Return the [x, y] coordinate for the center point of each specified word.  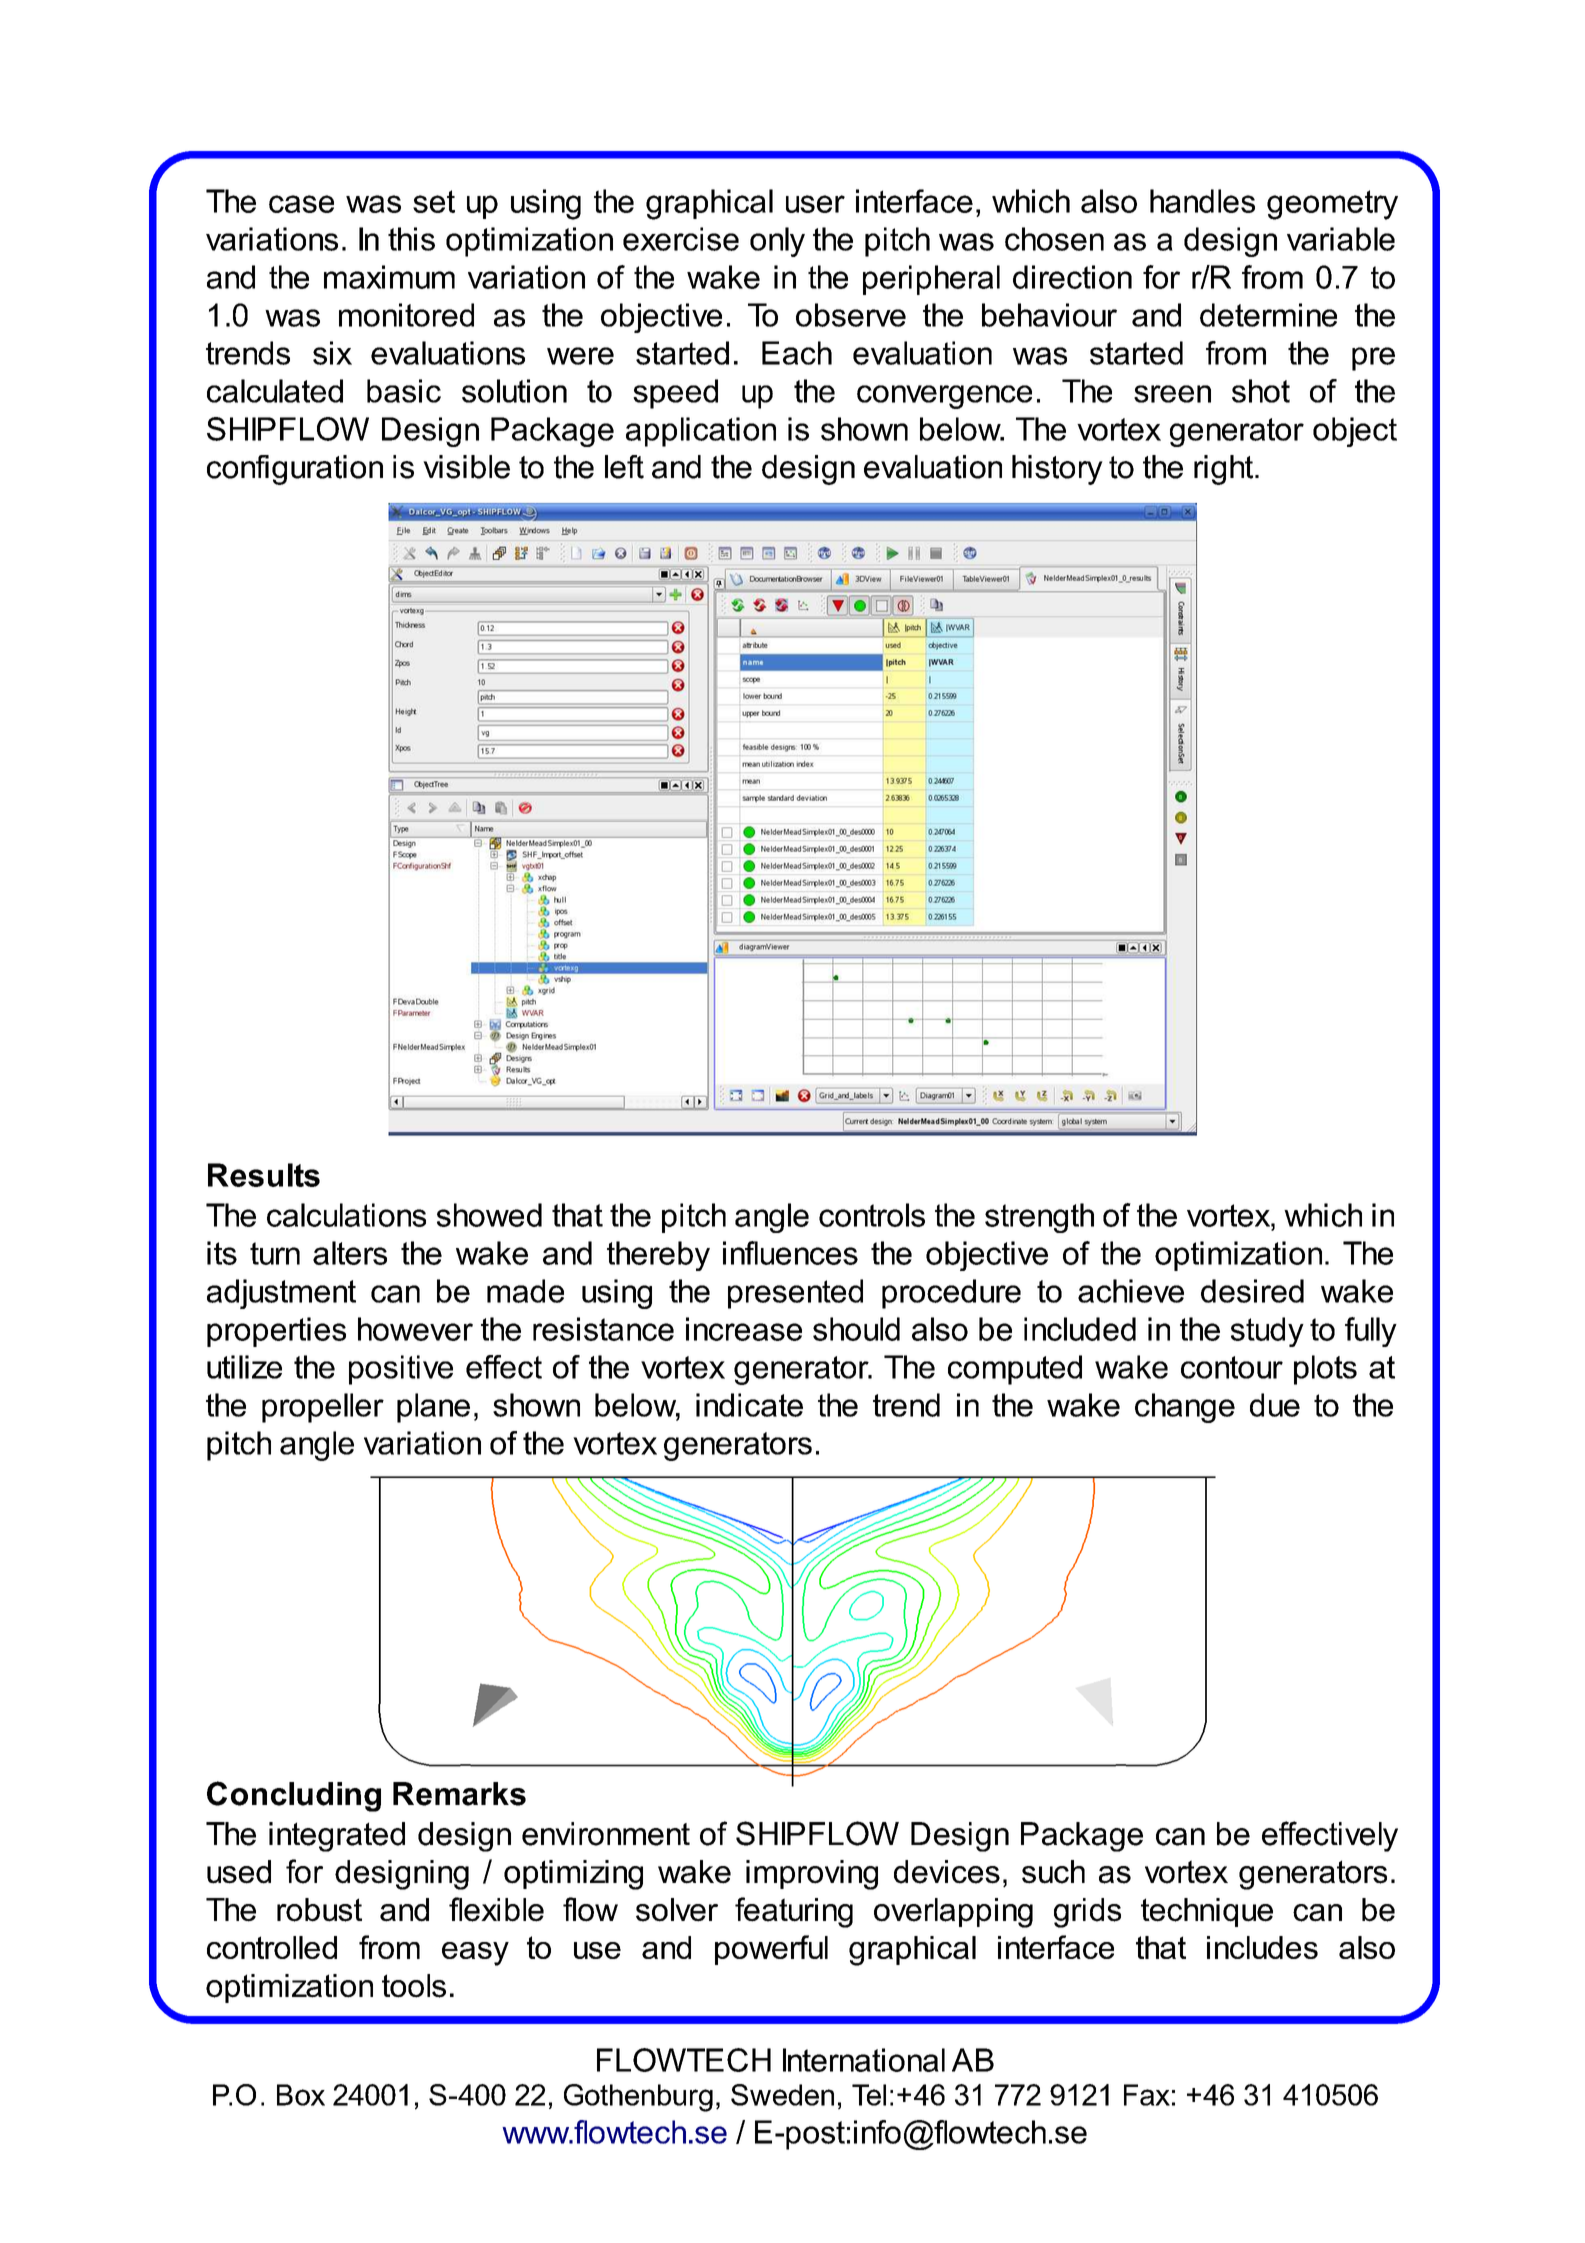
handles [1202, 201]
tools [414, 1986]
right [1225, 470]
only [777, 242]
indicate [749, 1405]
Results [264, 1175]
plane [433, 1408]
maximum [389, 277]
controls [872, 1215]
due [1275, 1405]
